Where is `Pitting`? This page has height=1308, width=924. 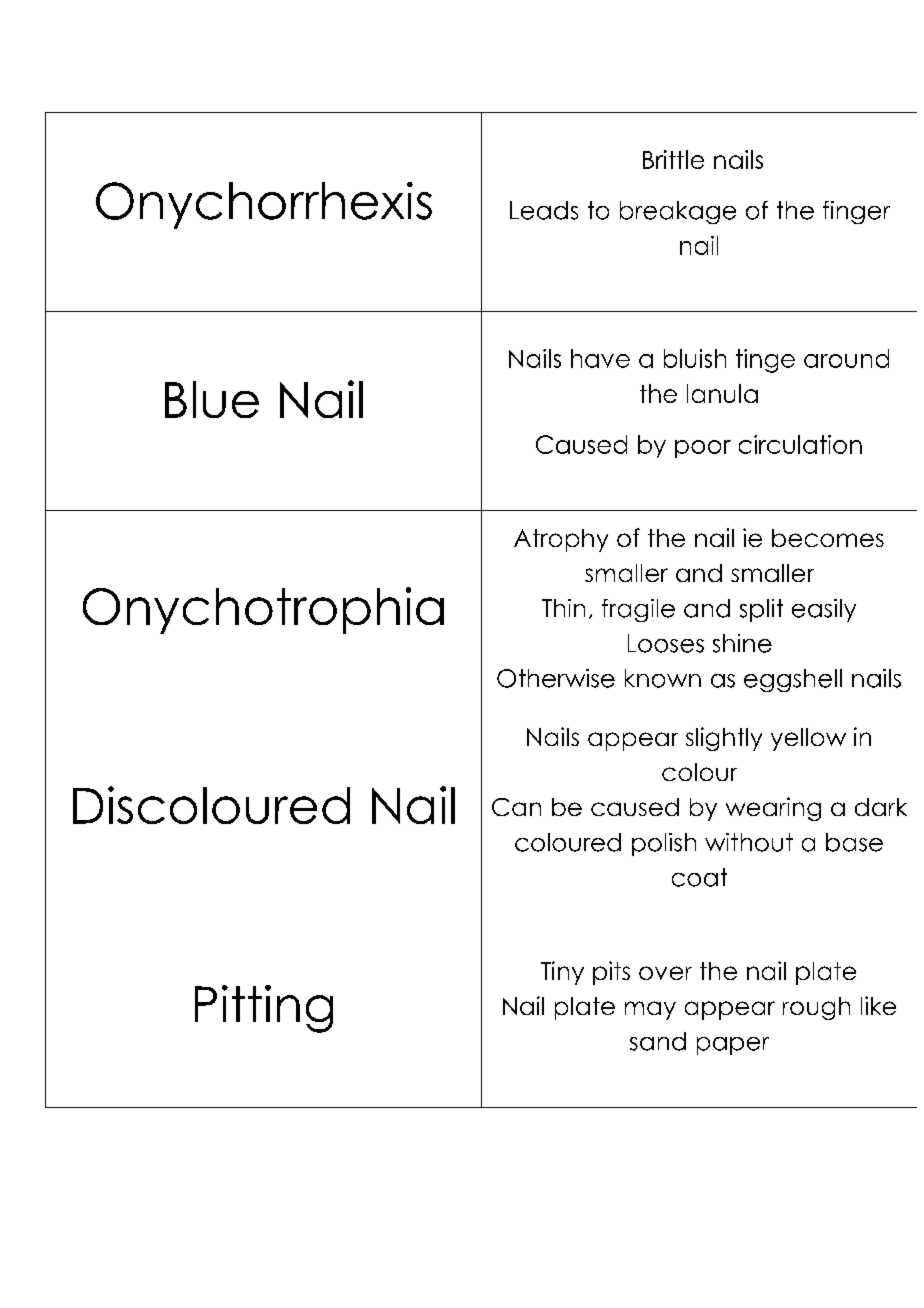 Pitting is located at coordinates (264, 1009).
